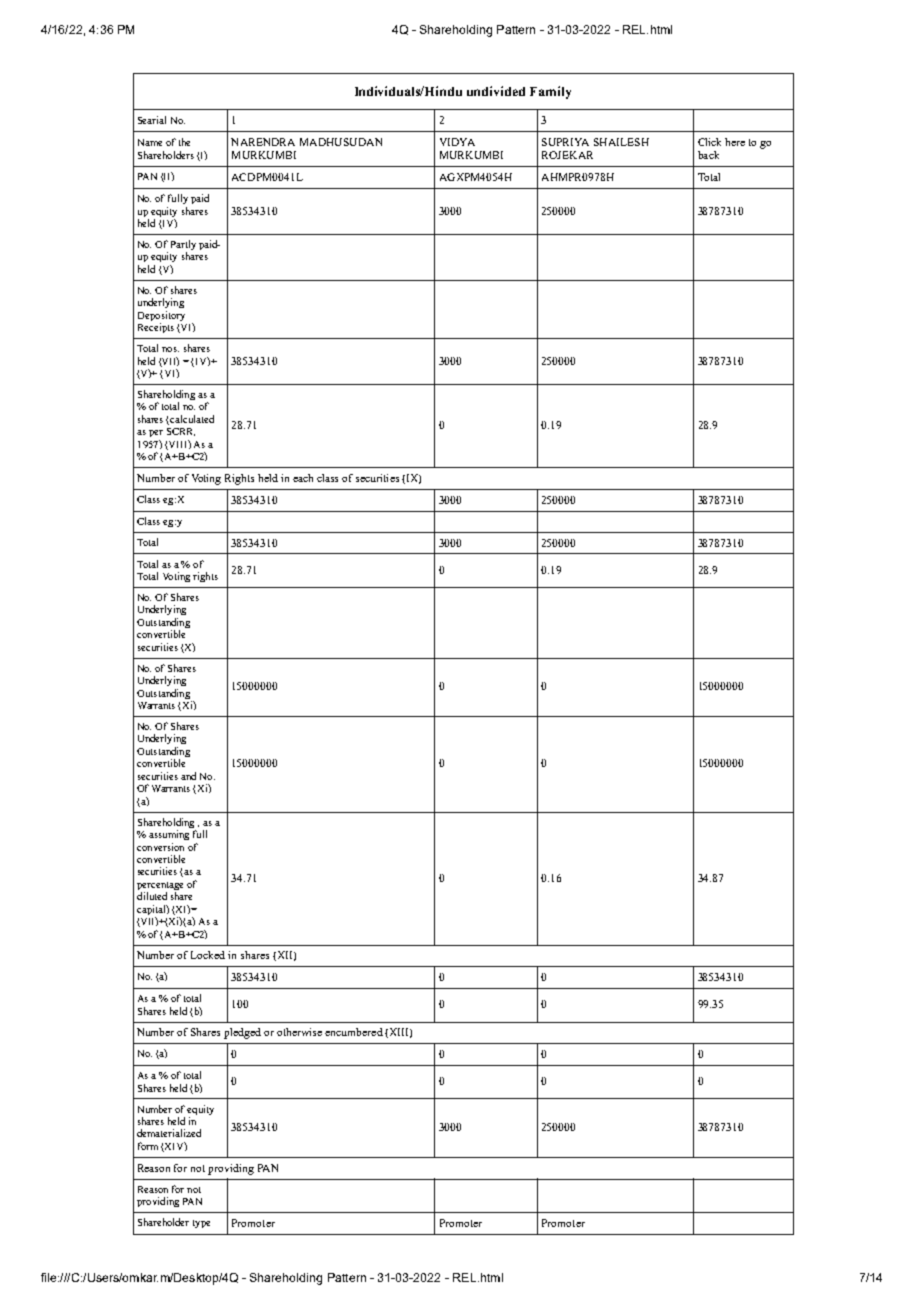 This screenshot has width=924, height=1308. I want to click on encumbered, so click(354, 1032).
